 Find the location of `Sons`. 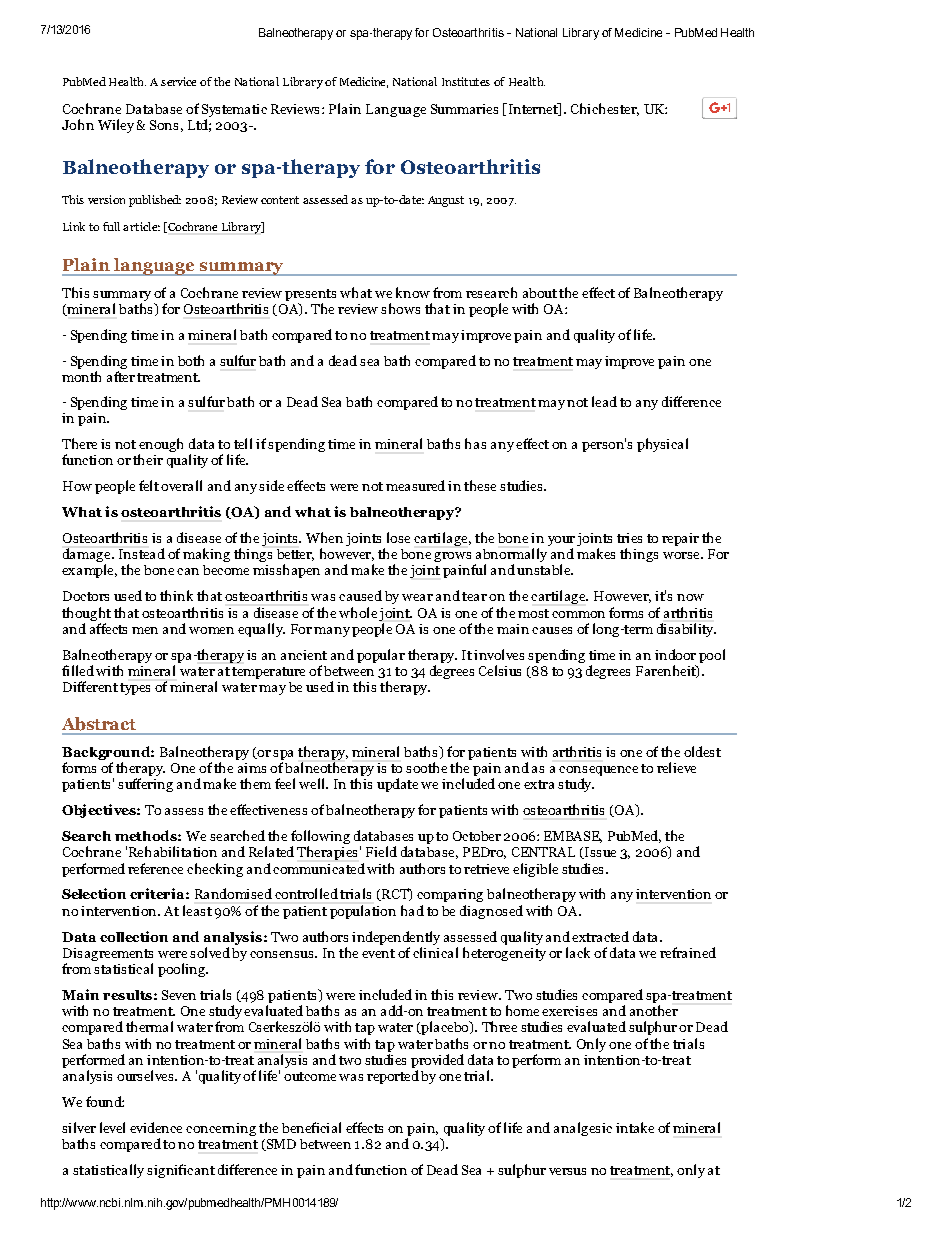

Sons is located at coordinates (164, 125).
